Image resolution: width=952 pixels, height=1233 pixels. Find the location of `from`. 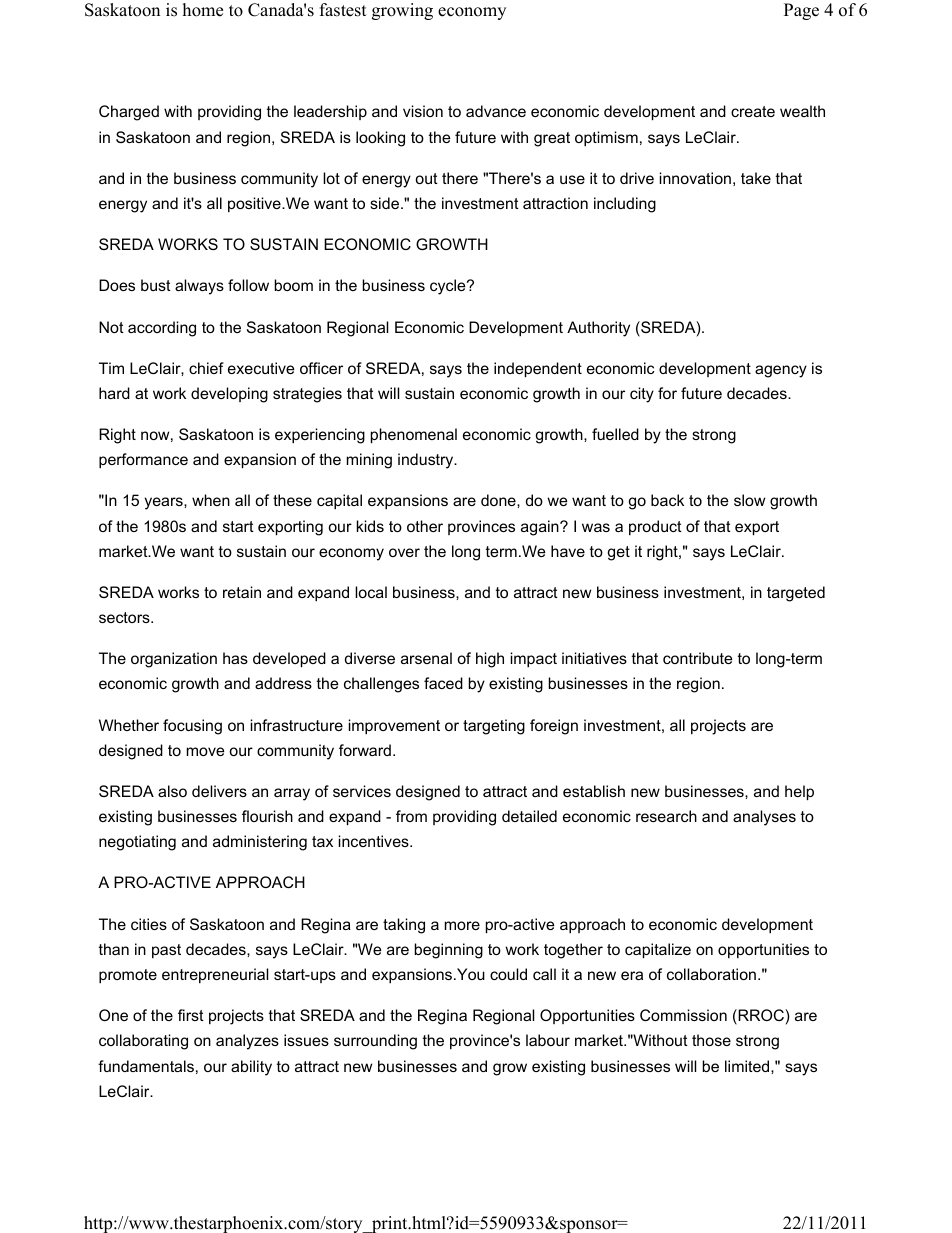

from is located at coordinates (411, 816).
